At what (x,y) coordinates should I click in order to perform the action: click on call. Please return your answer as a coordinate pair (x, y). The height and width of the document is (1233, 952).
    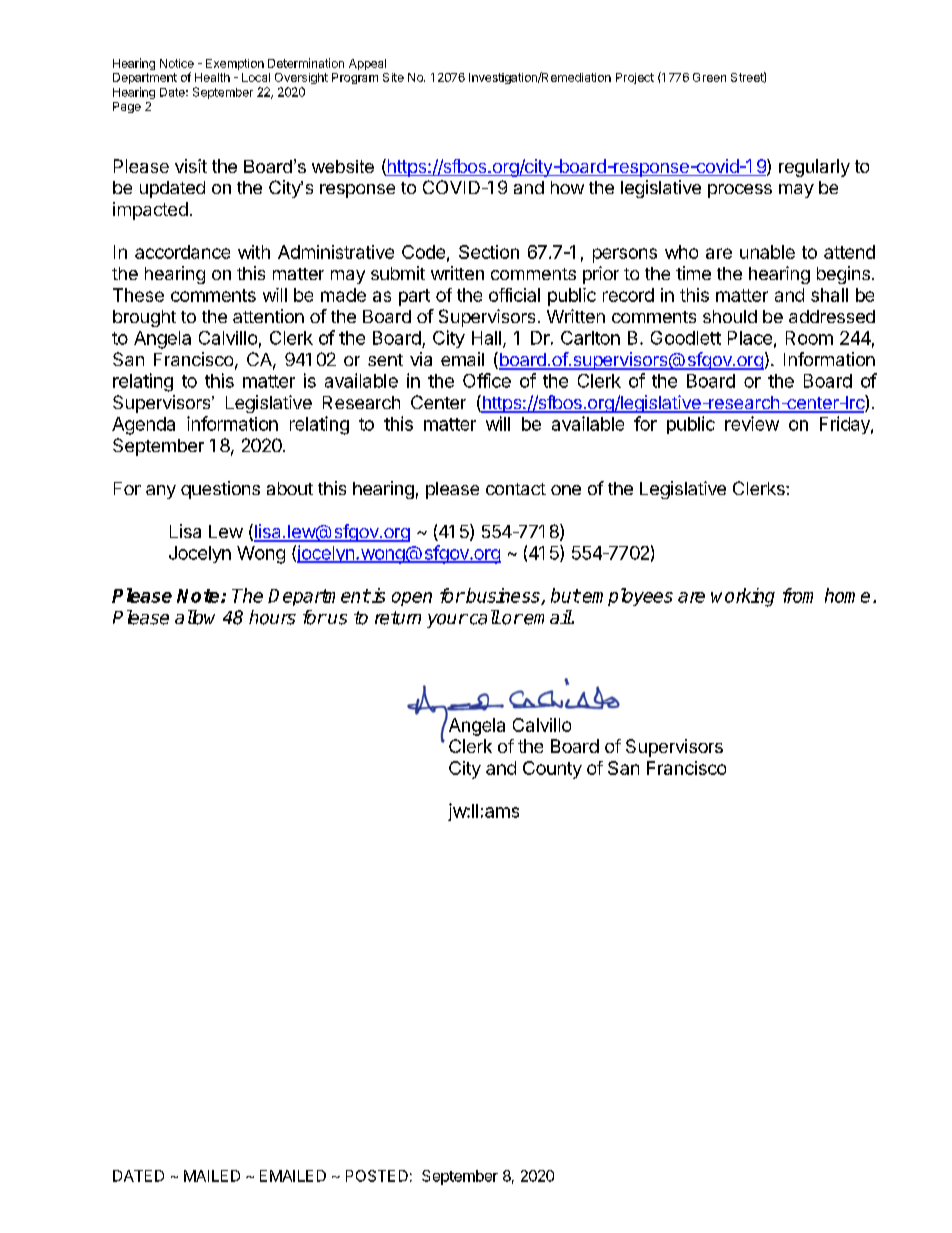
    Looking at the image, I should click on (483, 617).
